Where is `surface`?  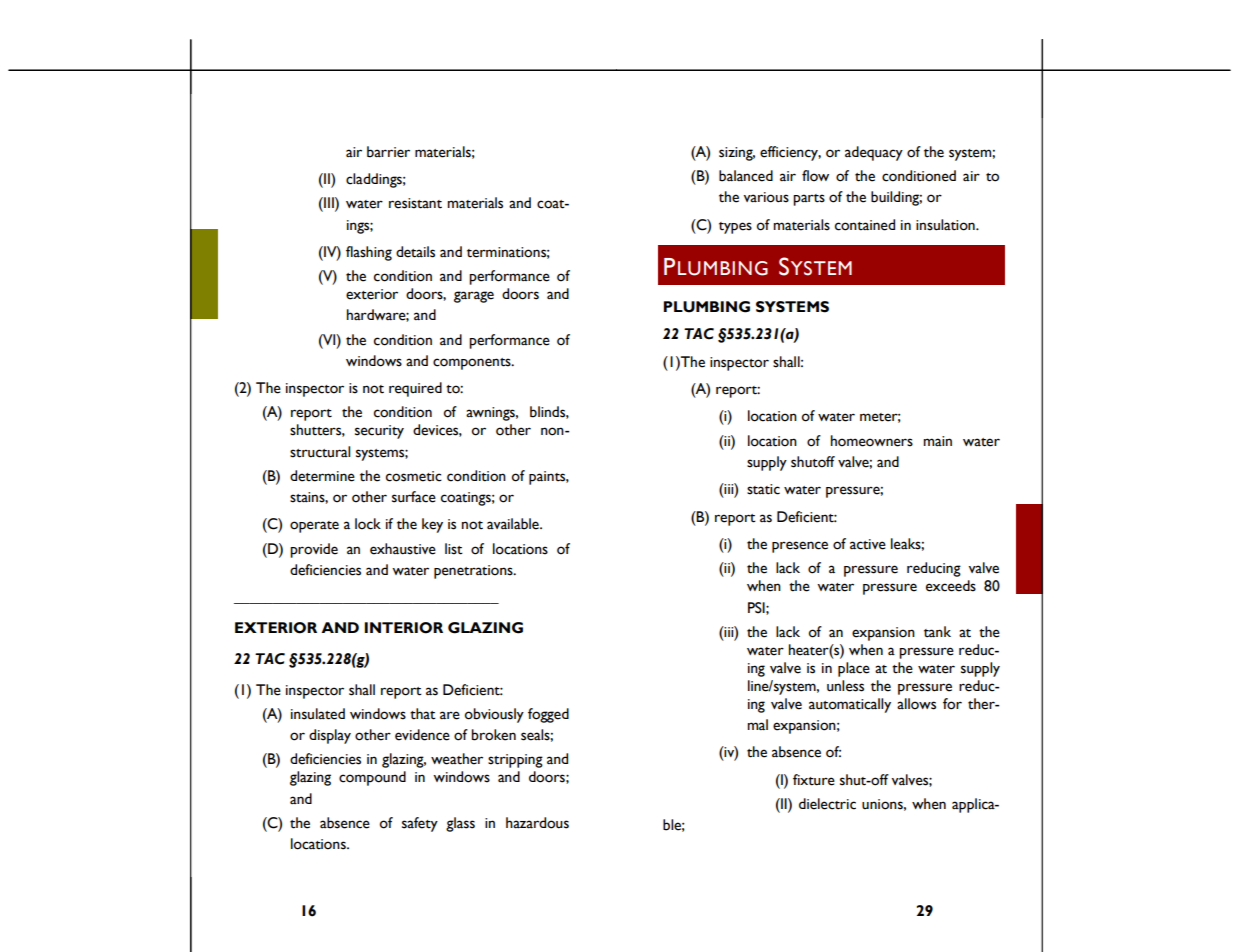 surface is located at coordinates (414, 497).
